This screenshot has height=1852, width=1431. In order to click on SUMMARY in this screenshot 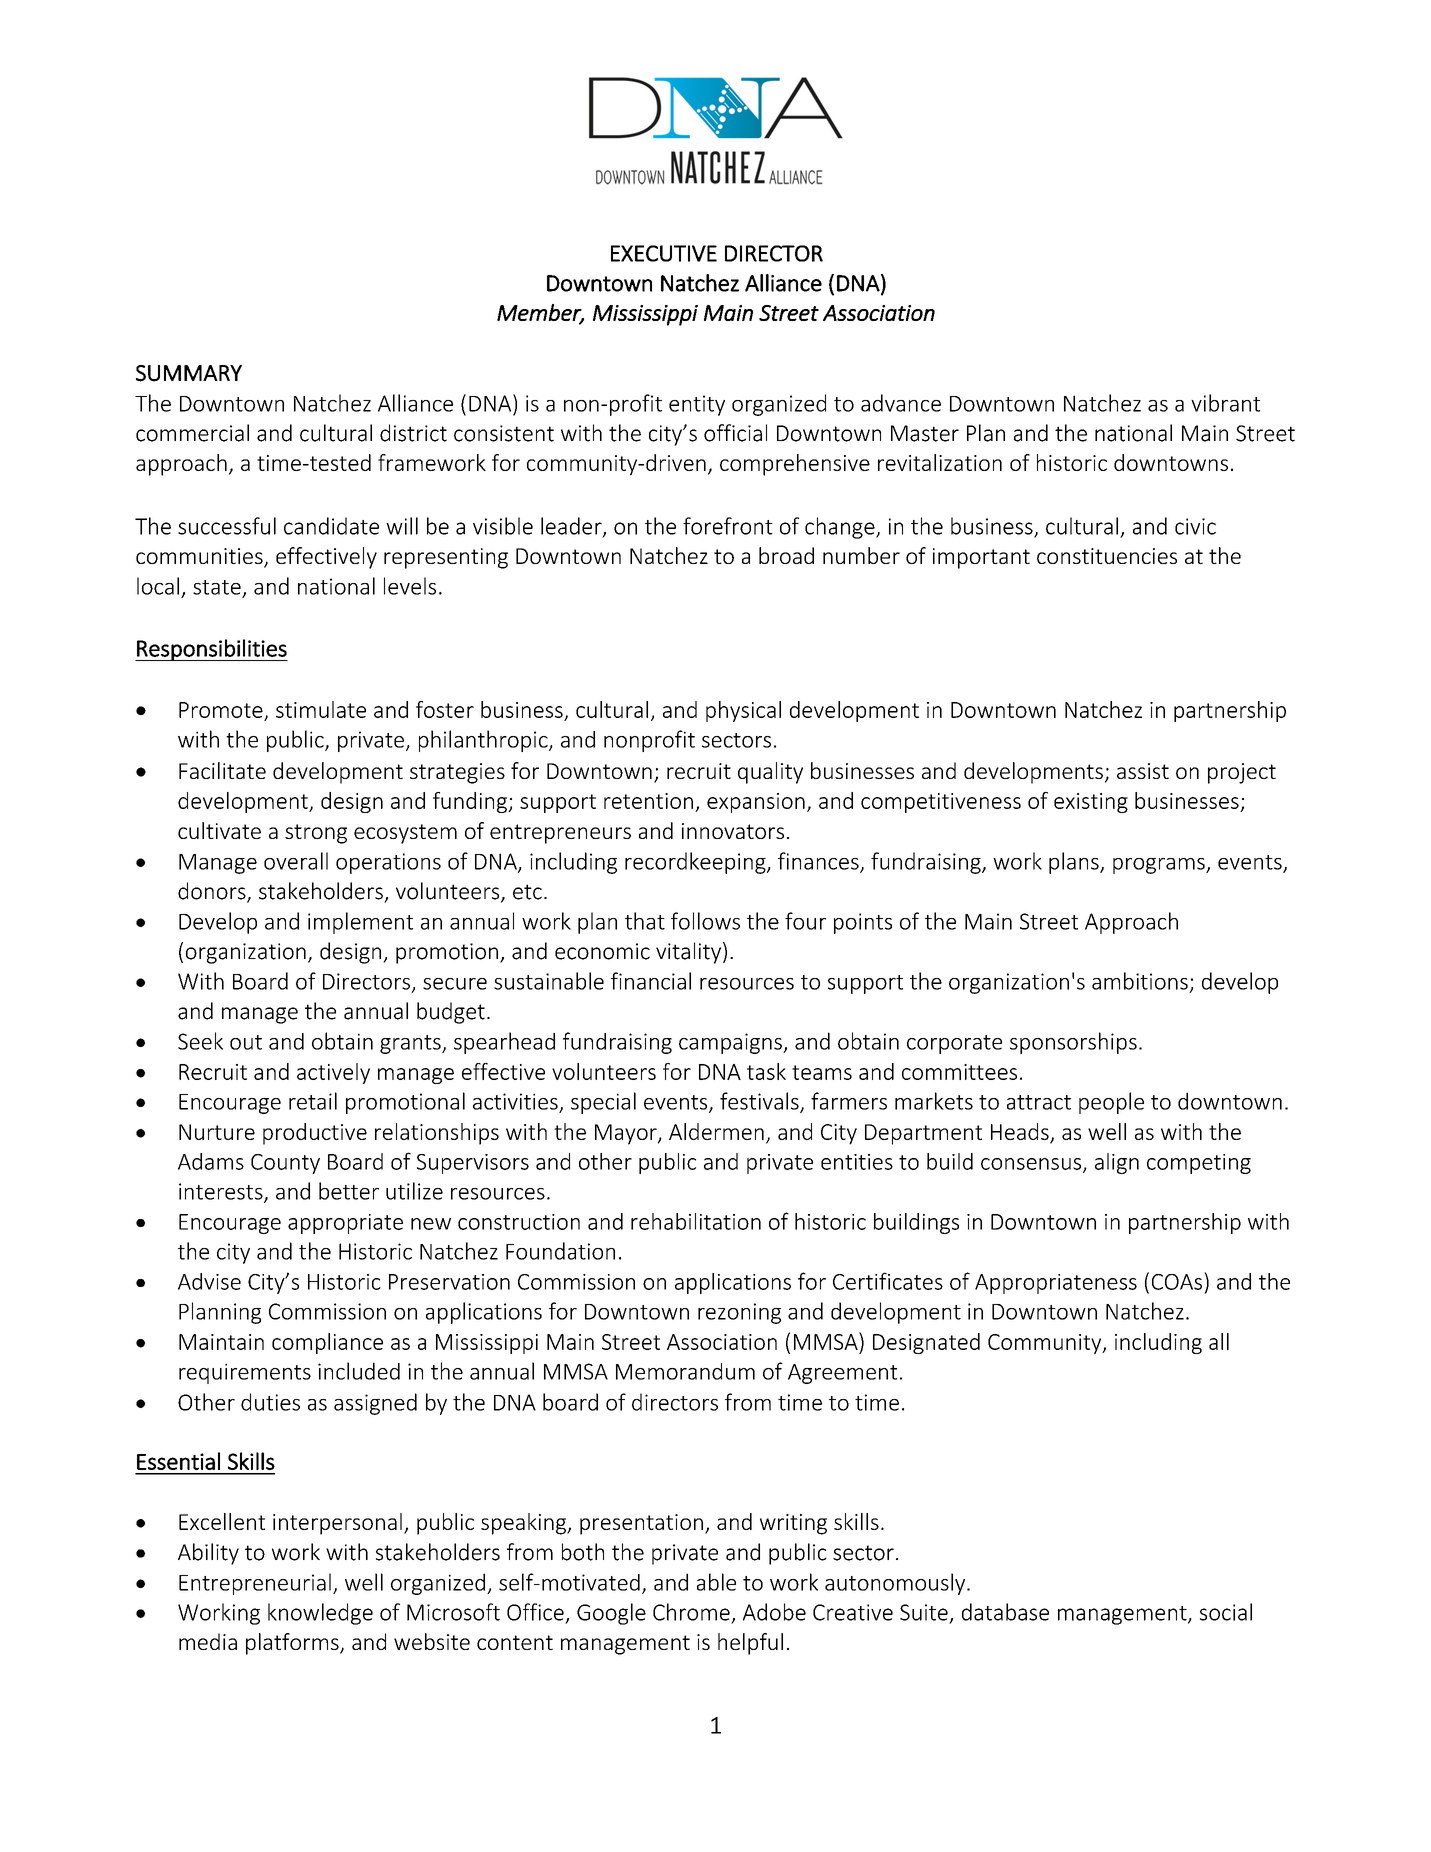, I will do `click(189, 373)`.
